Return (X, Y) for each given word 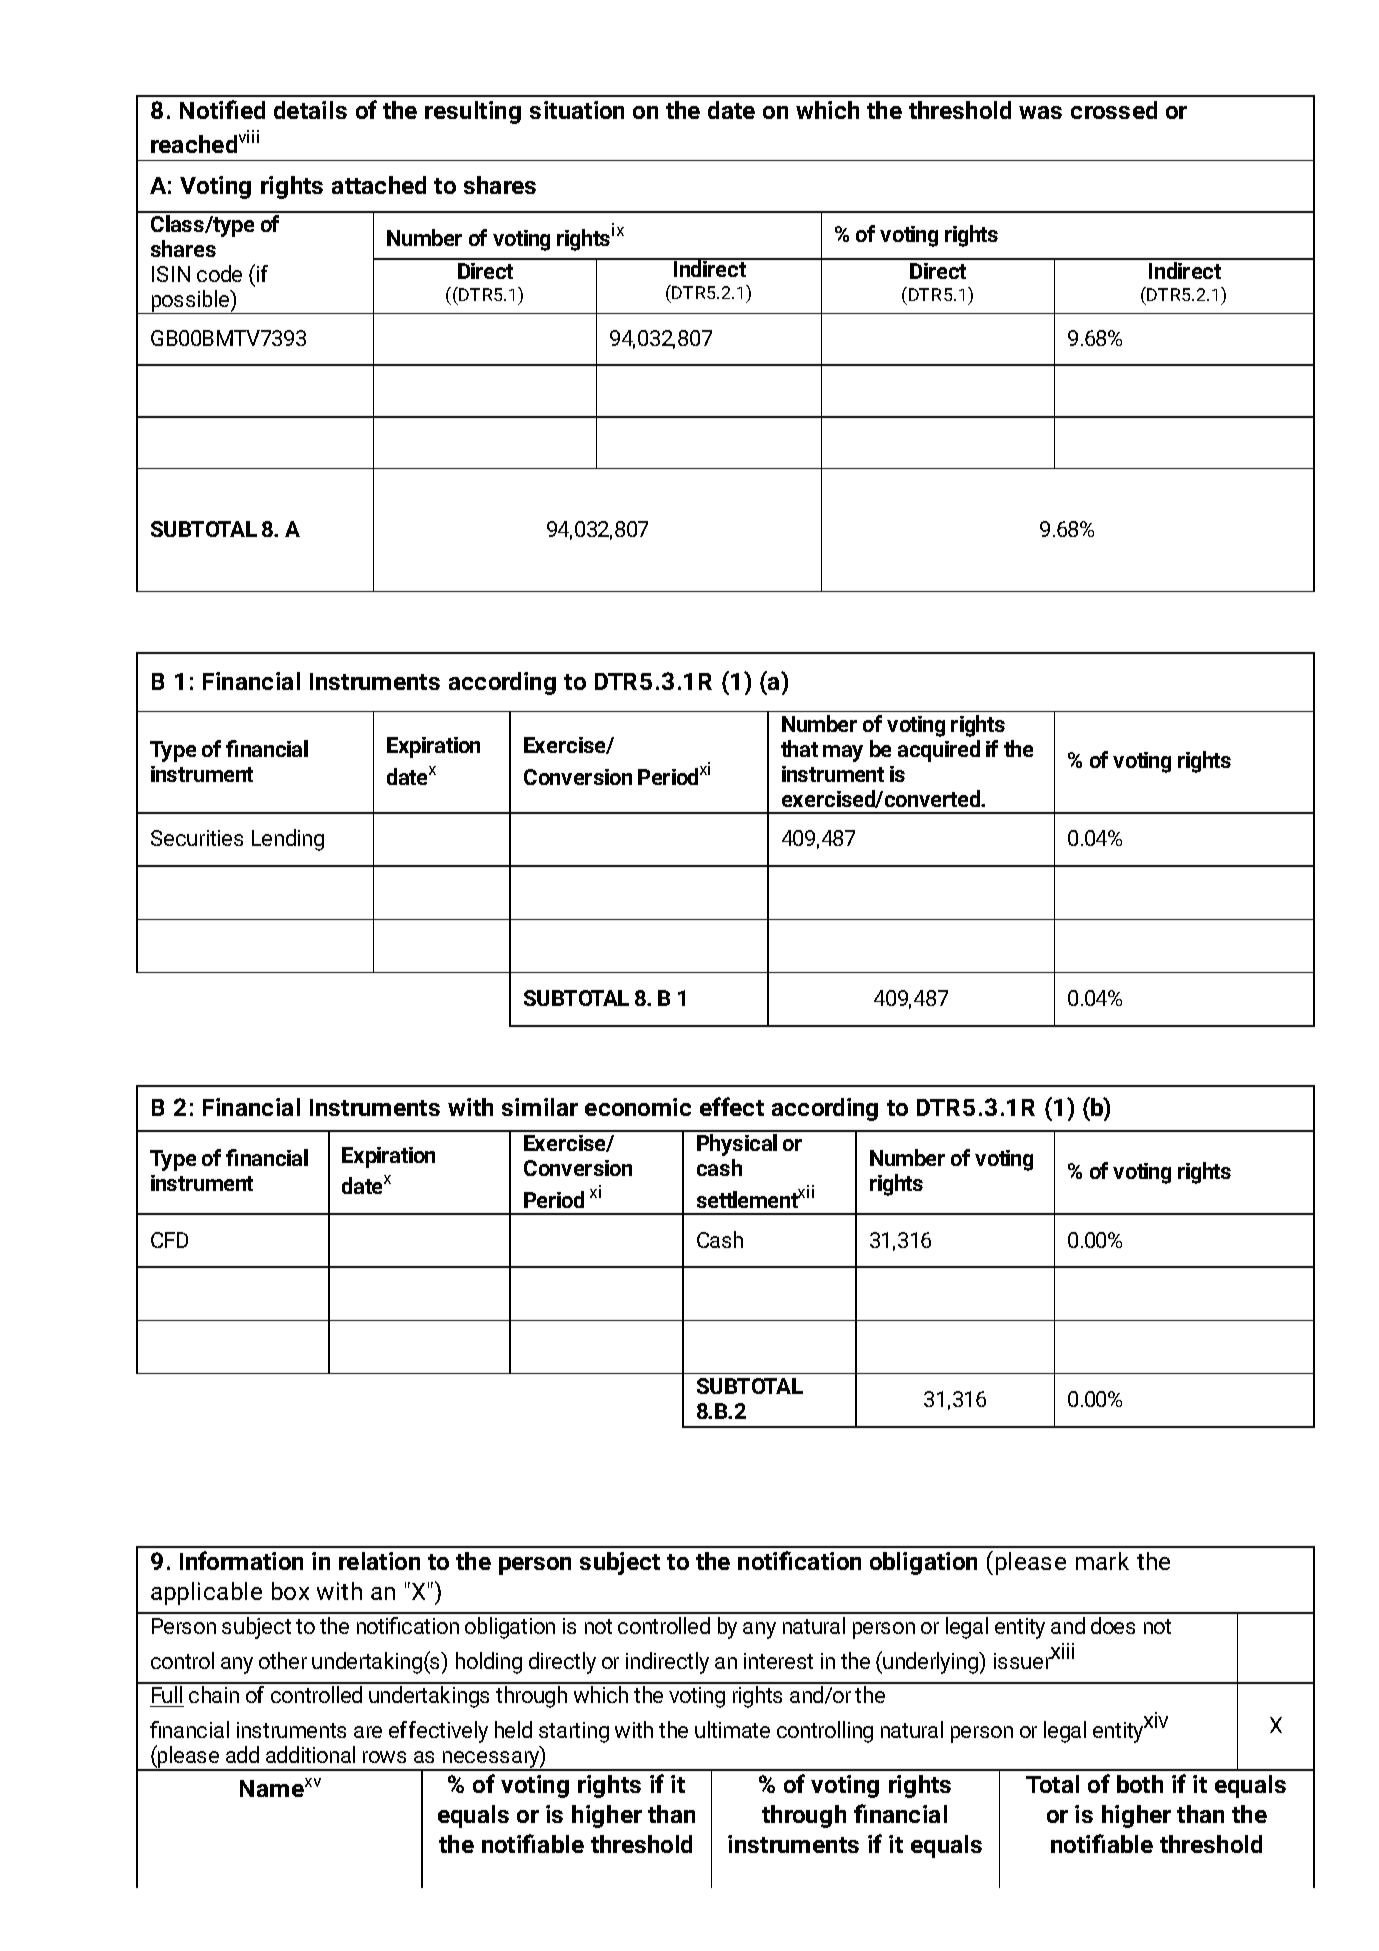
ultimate (732, 1729)
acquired (939, 751)
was (1040, 112)
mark (1102, 1561)
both (1140, 1784)
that (799, 748)
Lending (288, 840)
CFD (169, 1240)
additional (310, 1754)
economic (638, 1107)
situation (577, 110)
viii (249, 136)
